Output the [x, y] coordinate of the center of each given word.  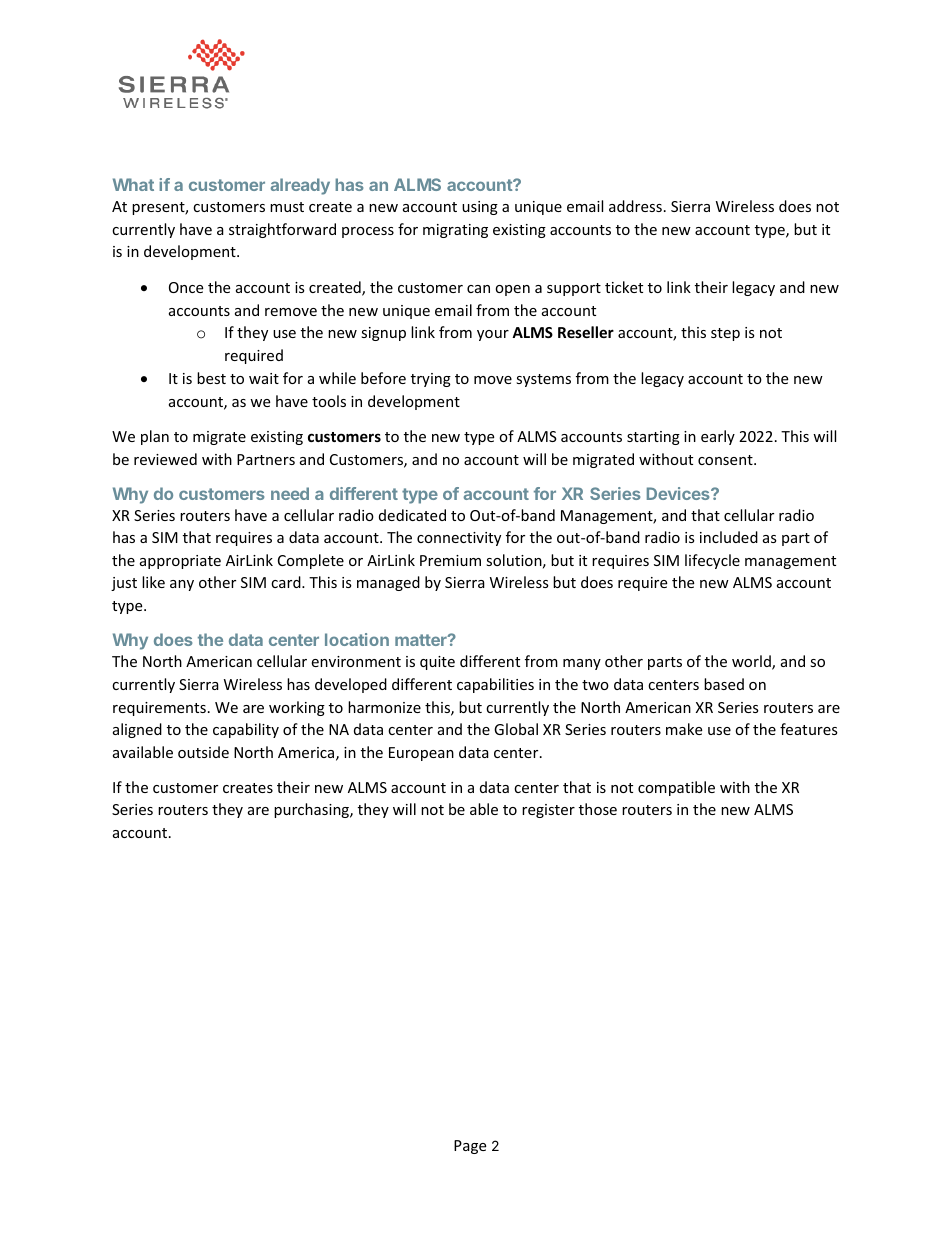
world [752, 662]
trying [431, 380]
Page [470, 1147]
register [548, 811]
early [718, 437]
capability [246, 730]
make [684, 729]
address [635, 206]
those [598, 809]
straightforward [282, 230]
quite [437, 663]
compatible [676, 788]
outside [203, 752]
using [480, 208]
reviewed [165, 459]
